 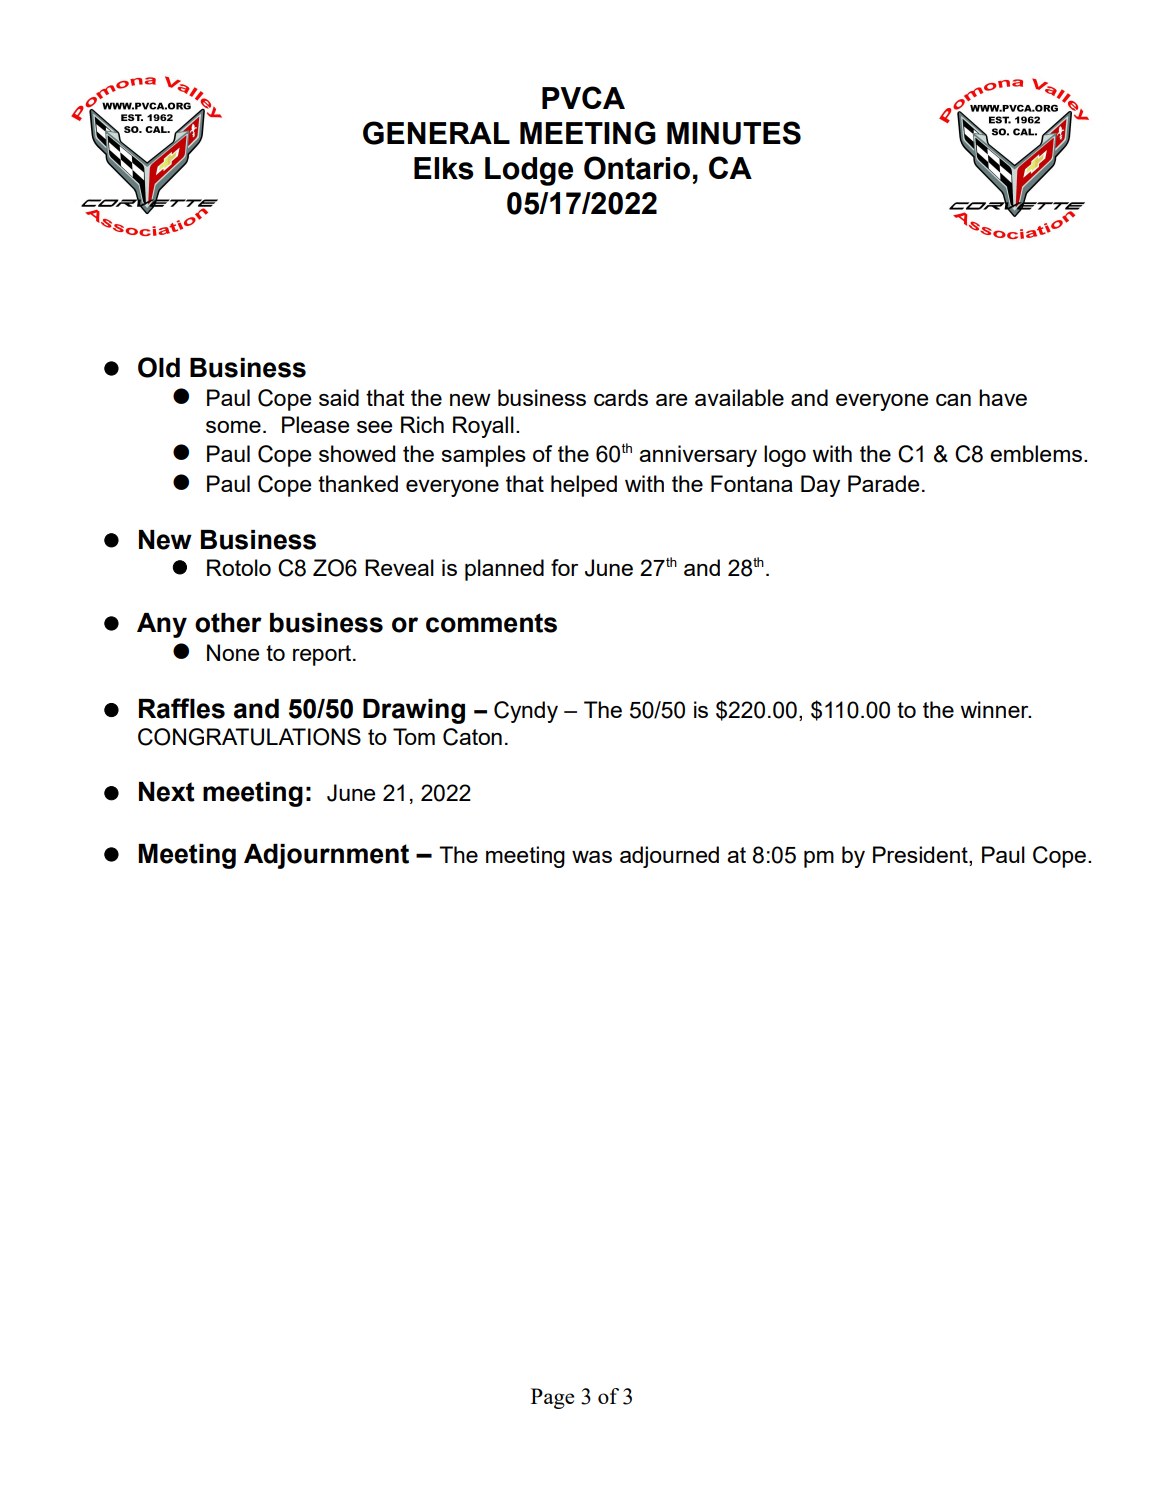 I want to click on some, so click(x=233, y=427).
